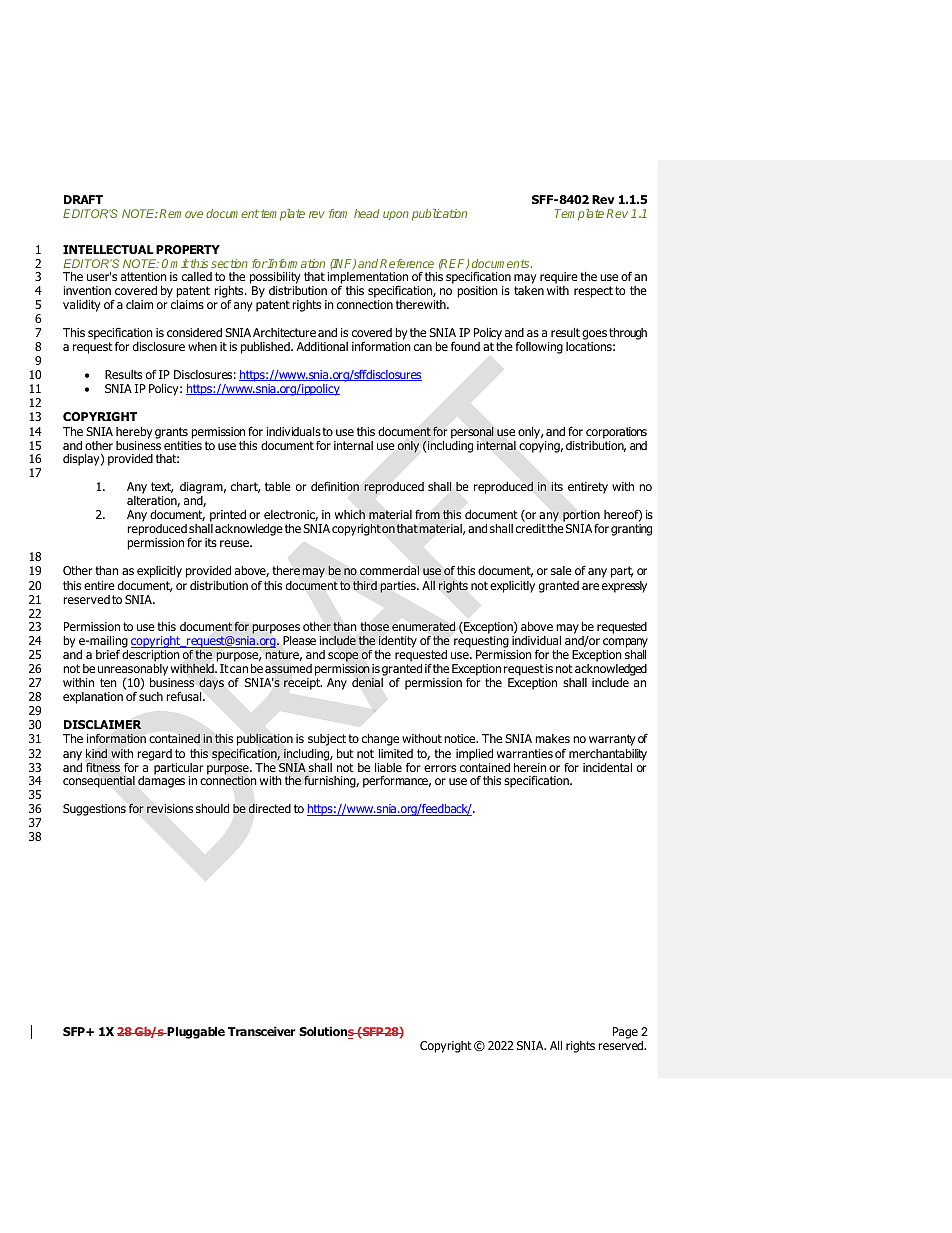 The width and height of the page is (952, 1233). Describe the element at coordinates (625, 1033) in the page. I see `Page` at that location.
